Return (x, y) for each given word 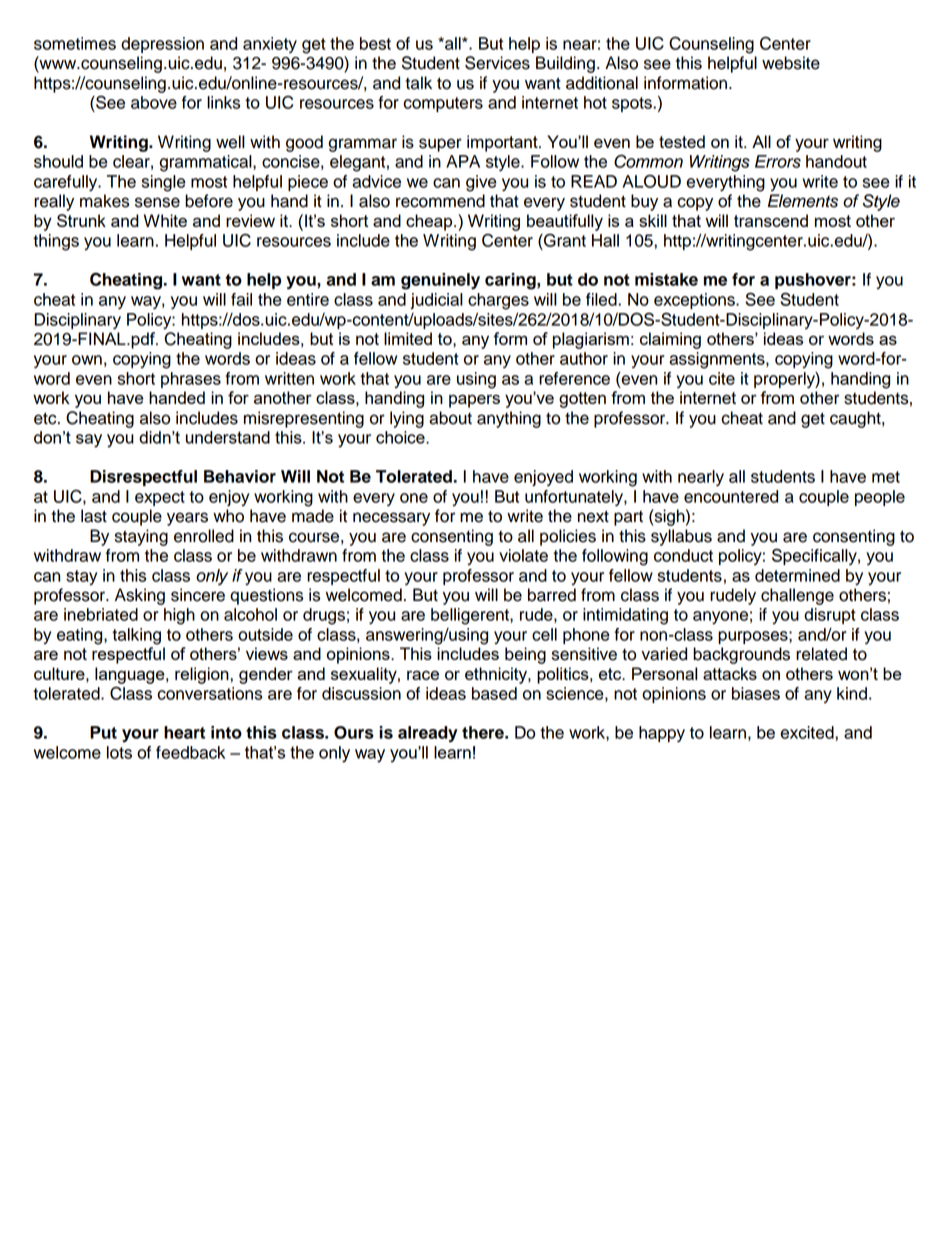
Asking (140, 596)
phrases (191, 380)
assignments (718, 360)
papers (474, 401)
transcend (771, 220)
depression (162, 45)
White (165, 220)
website (791, 63)
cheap (430, 222)
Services (497, 63)
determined (797, 575)
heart (184, 732)
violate (523, 555)
